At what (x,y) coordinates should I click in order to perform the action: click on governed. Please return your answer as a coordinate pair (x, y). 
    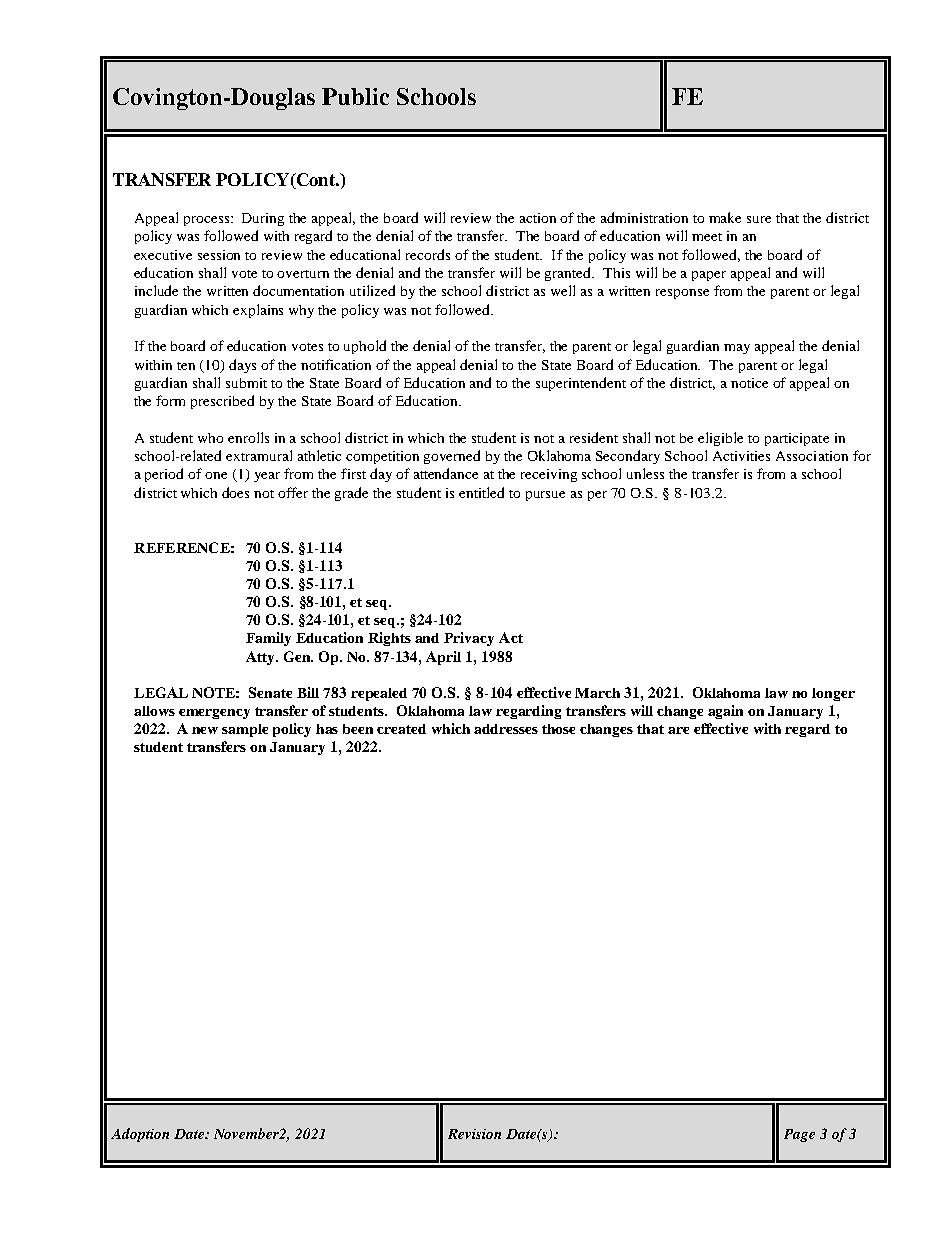
    Looking at the image, I should click on (452, 457).
